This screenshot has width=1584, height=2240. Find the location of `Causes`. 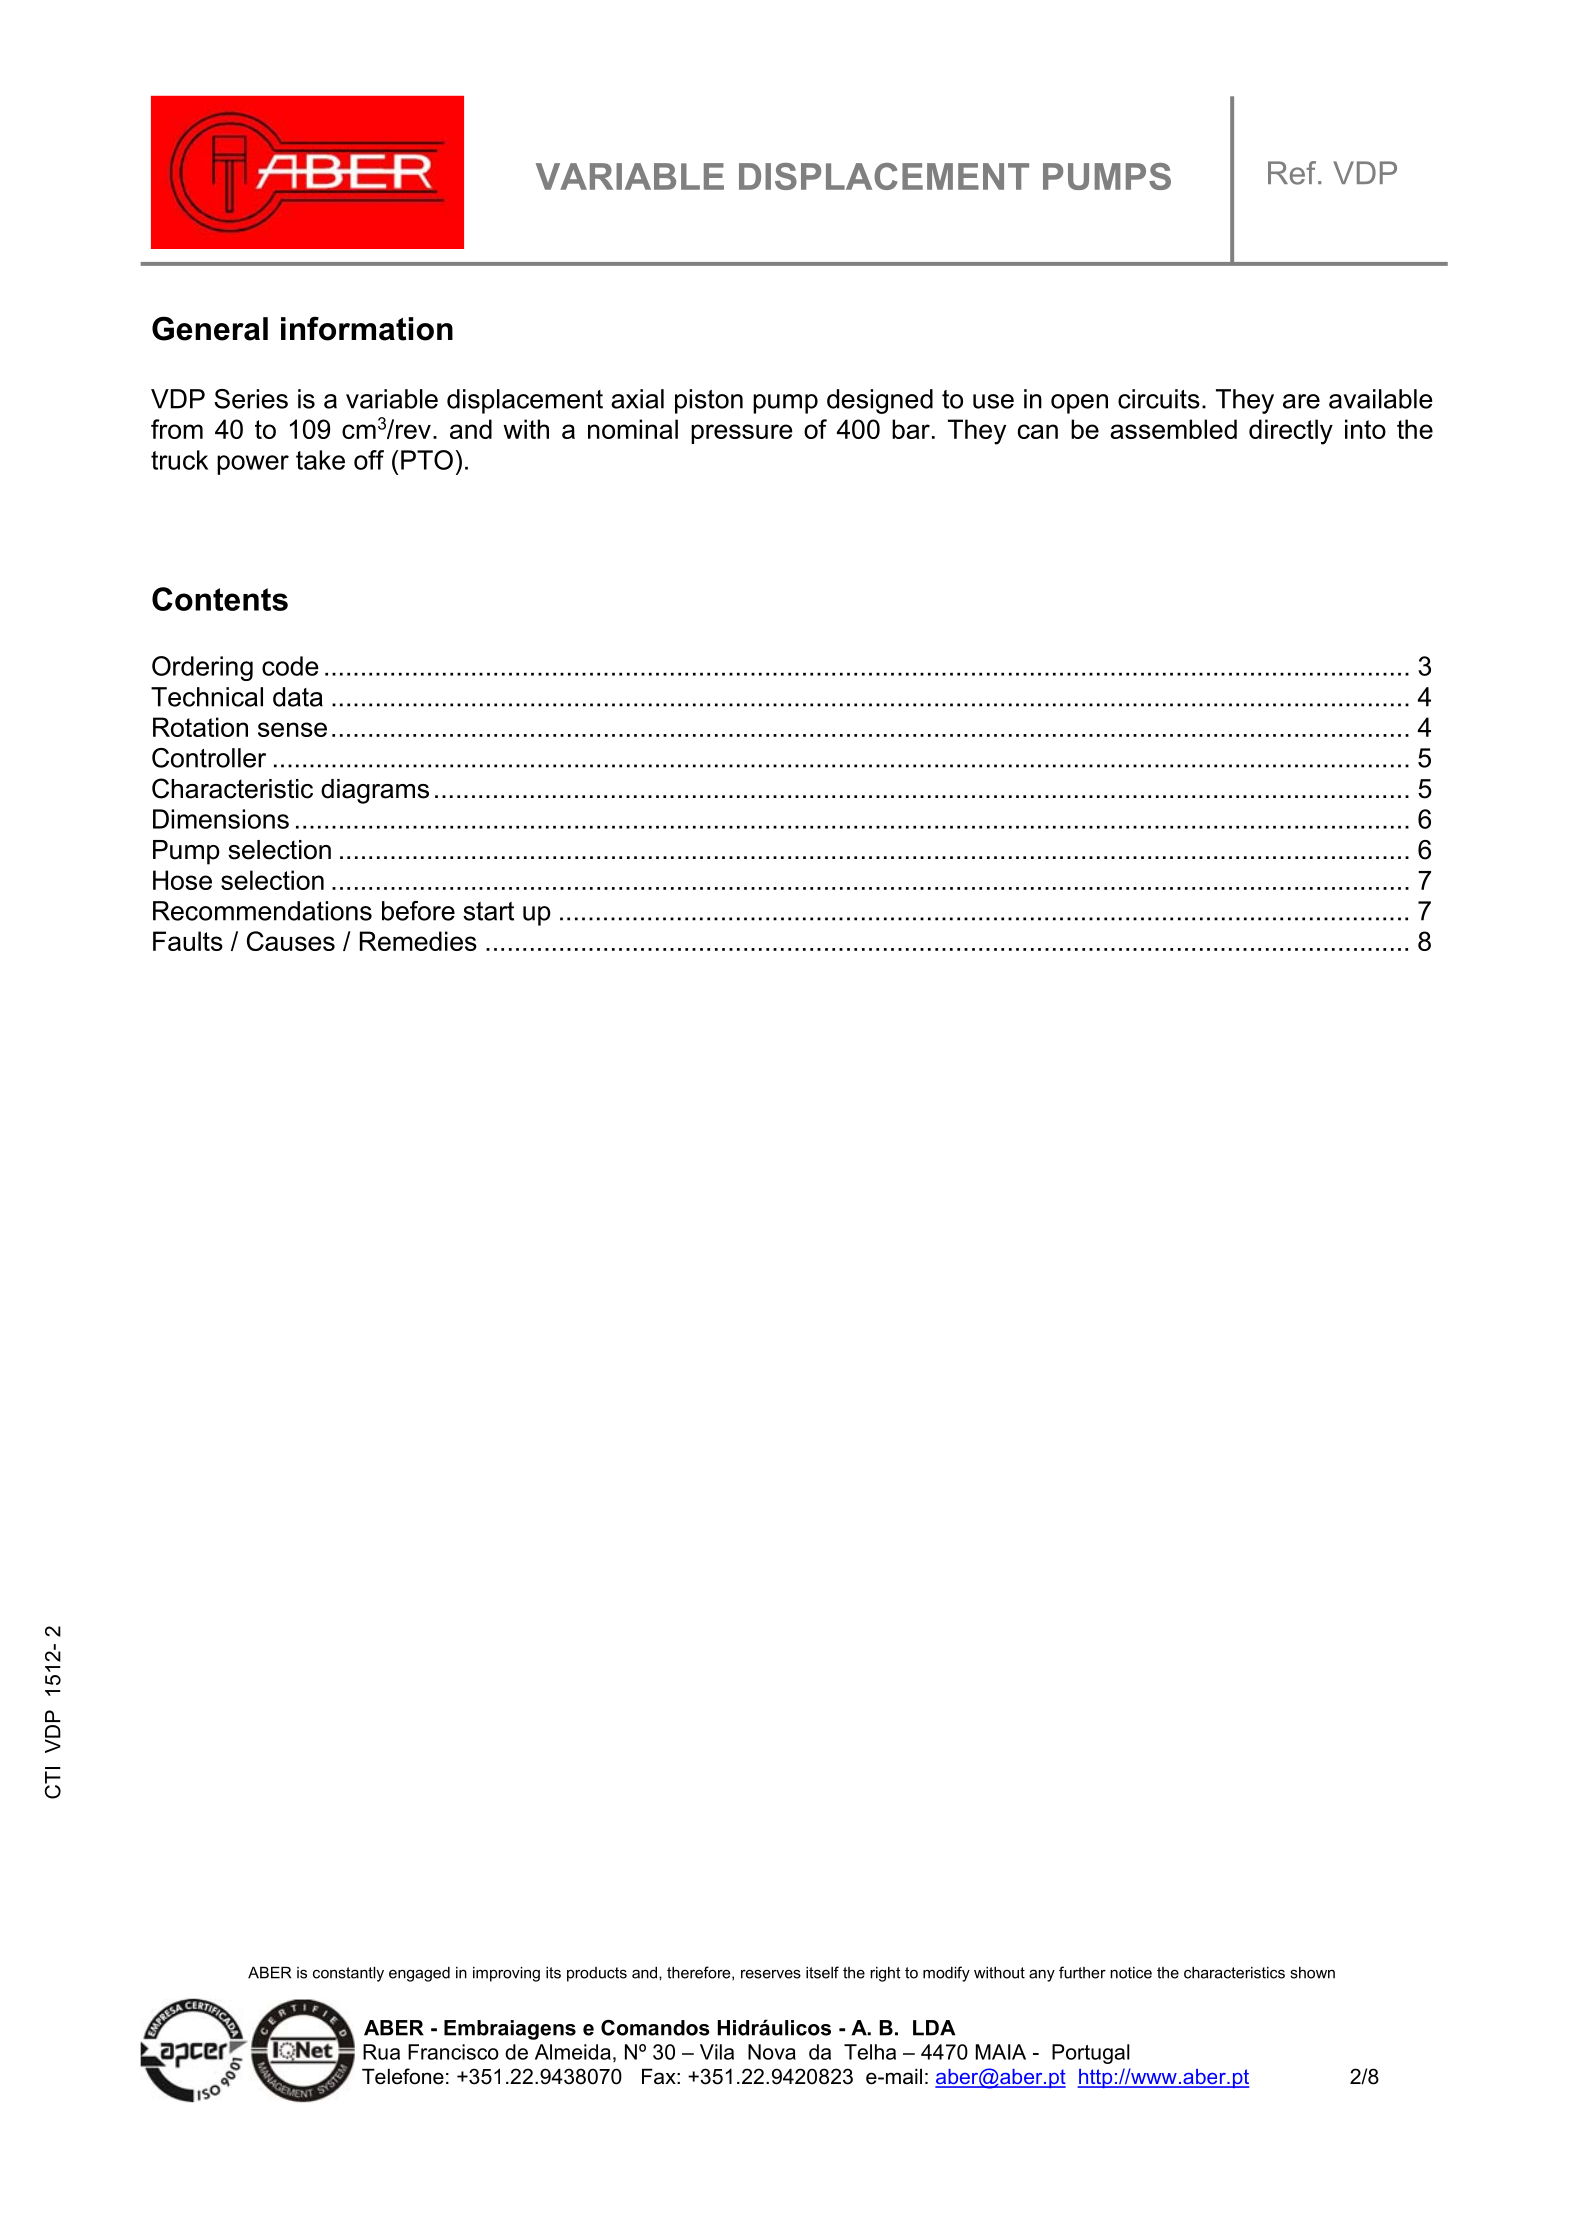

Causes is located at coordinates (291, 941).
